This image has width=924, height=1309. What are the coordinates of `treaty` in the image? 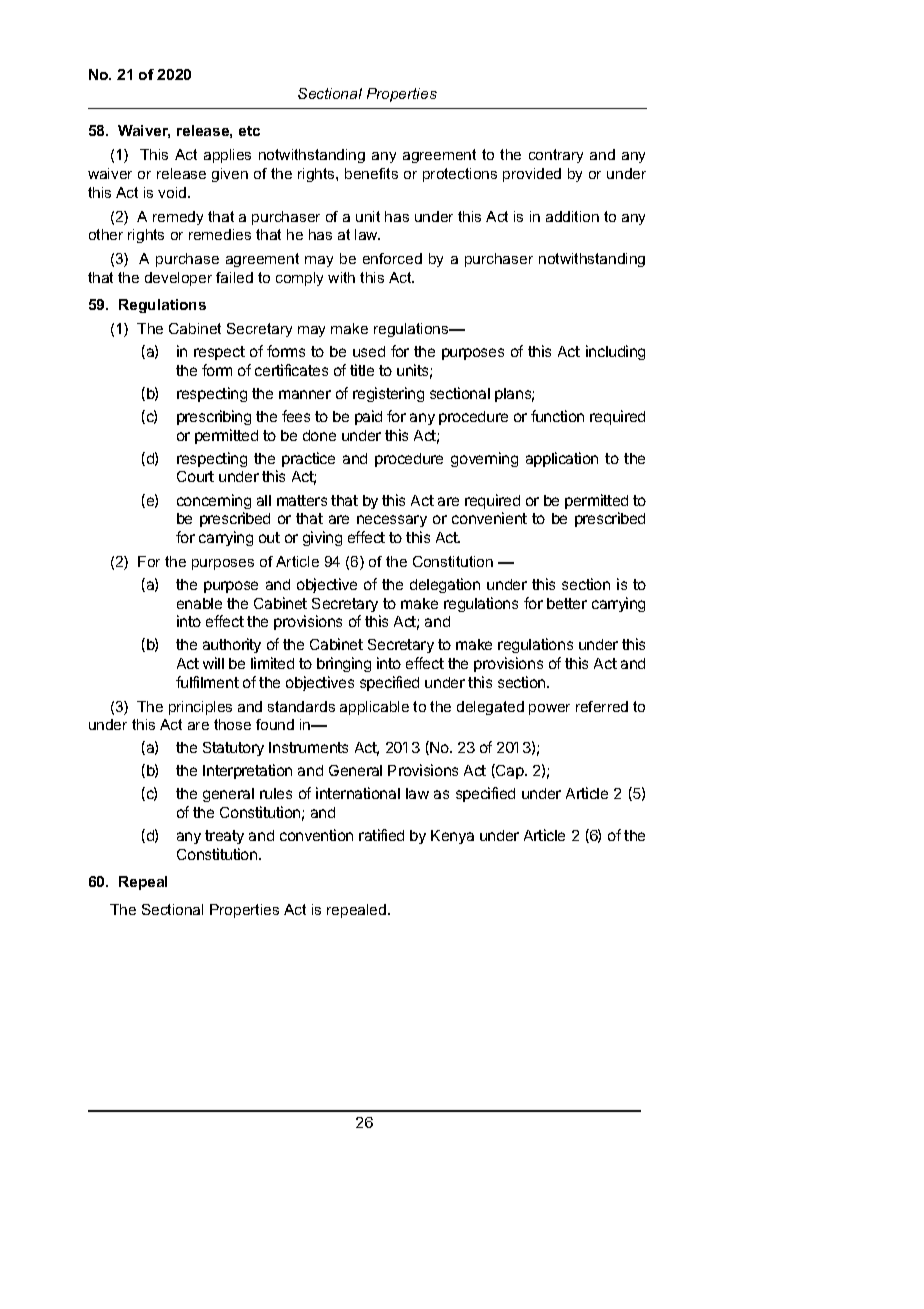 It's located at (224, 837).
